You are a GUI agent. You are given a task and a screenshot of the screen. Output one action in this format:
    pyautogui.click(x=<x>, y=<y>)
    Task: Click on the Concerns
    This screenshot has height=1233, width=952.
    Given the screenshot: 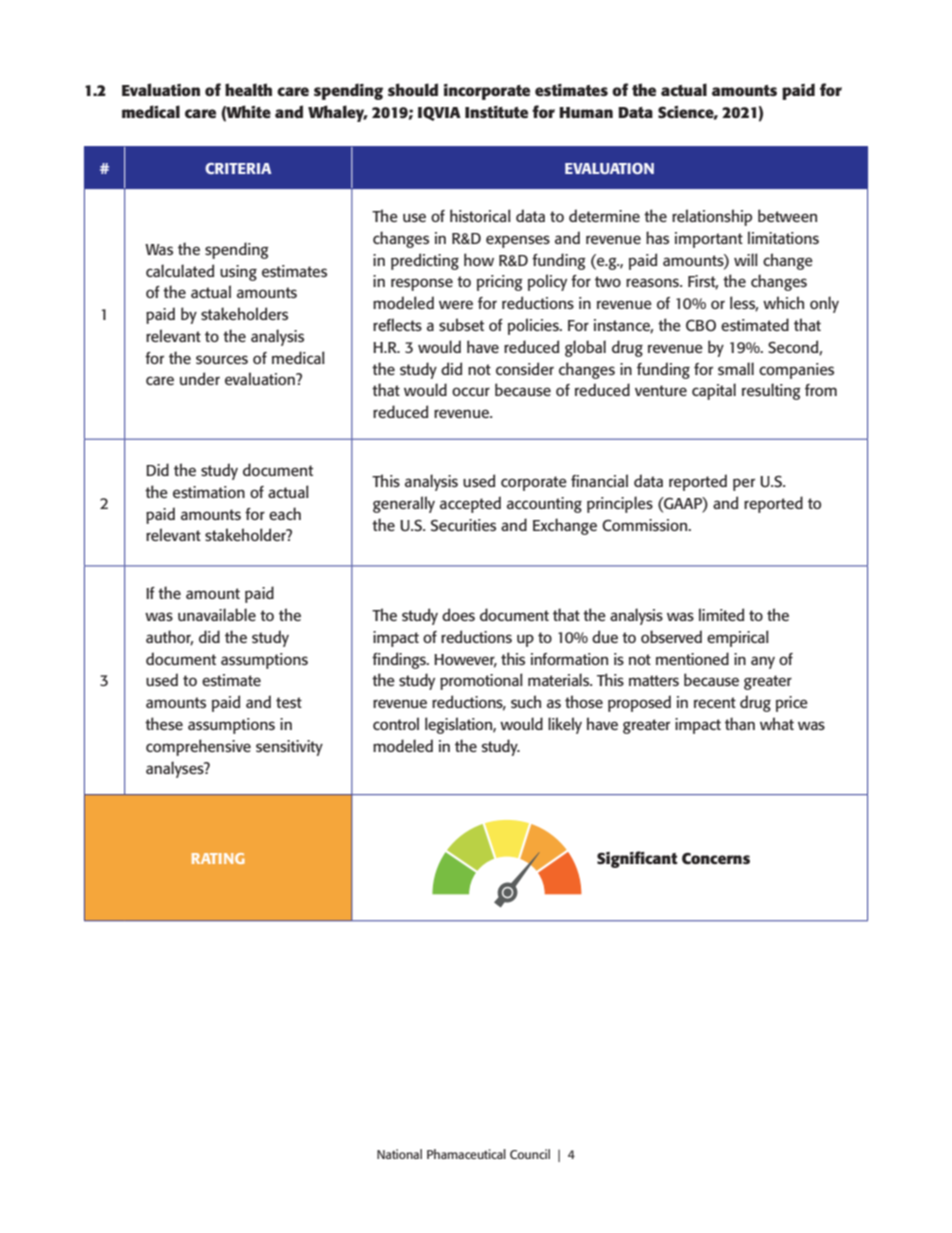 What is the action you would take?
    pyautogui.click(x=716, y=859)
